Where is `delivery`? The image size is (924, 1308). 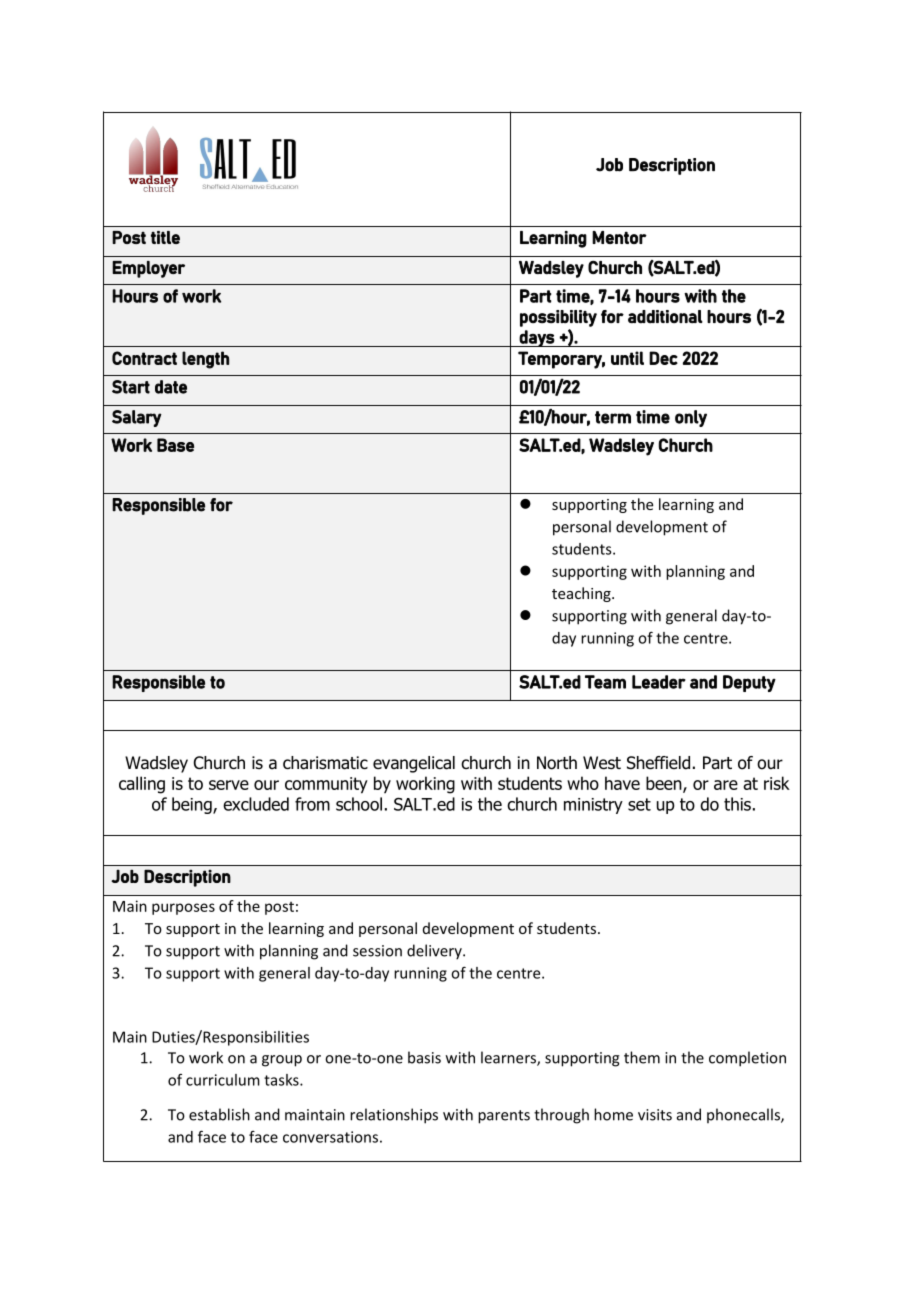 delivery is located at coordinates (435, 952).
